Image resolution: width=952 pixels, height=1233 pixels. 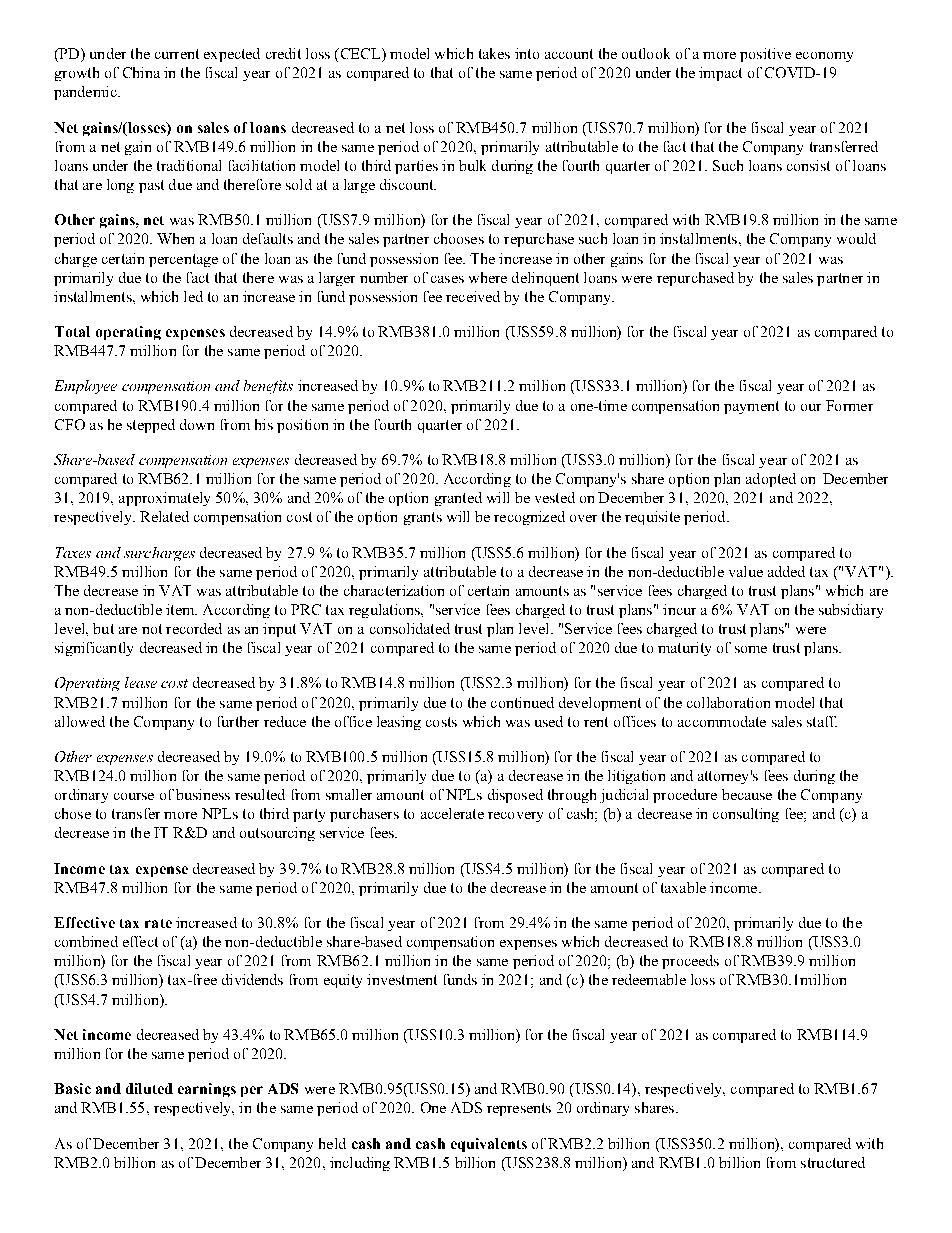 What do you see at coordinates (489, 1145) in the screenshot?
I see `equivalents` at bounding box center [489, 1145].
